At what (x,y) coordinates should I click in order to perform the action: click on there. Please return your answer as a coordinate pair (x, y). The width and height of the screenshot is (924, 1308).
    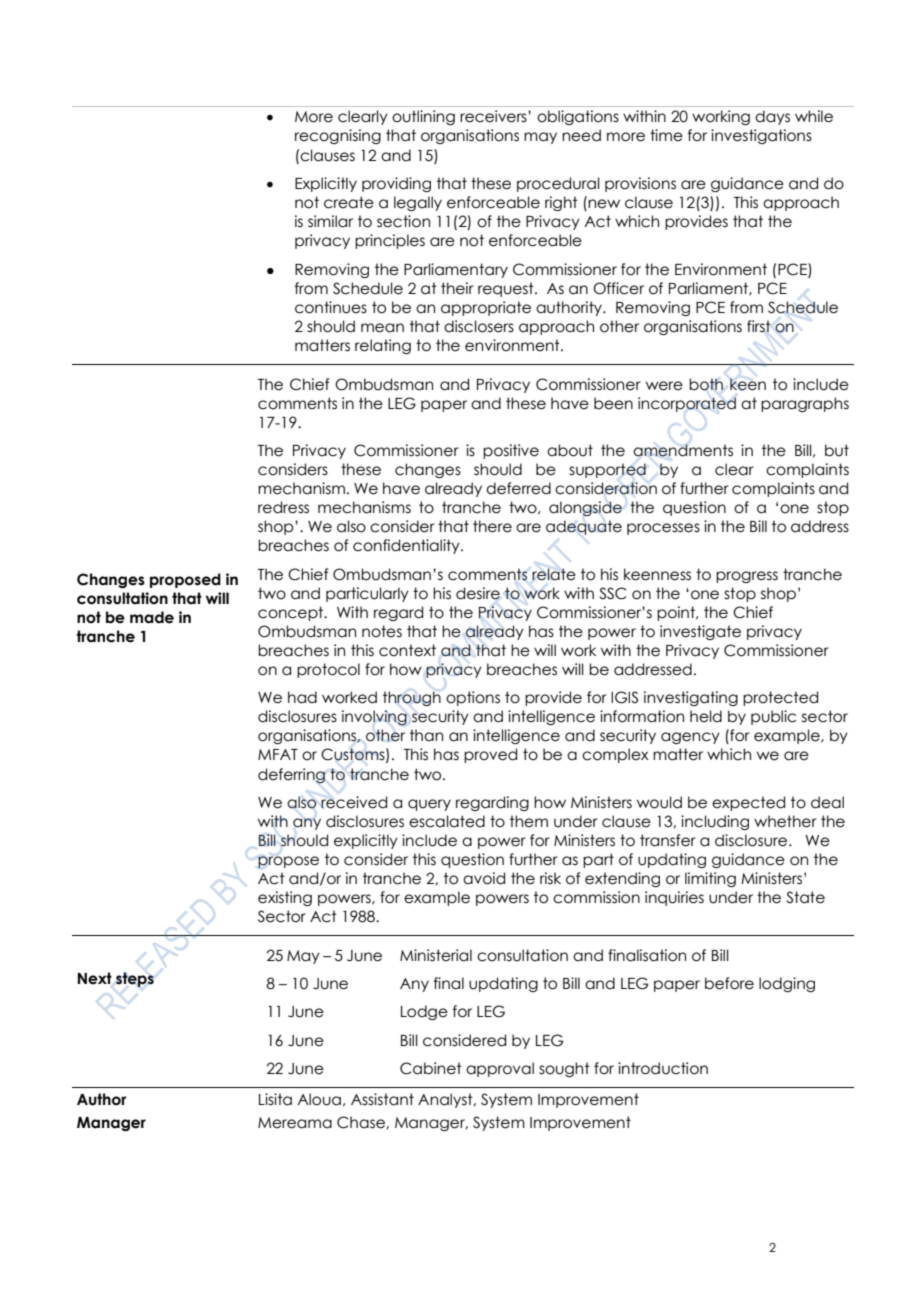
    Looking at the image, I should click on (492, 526).
